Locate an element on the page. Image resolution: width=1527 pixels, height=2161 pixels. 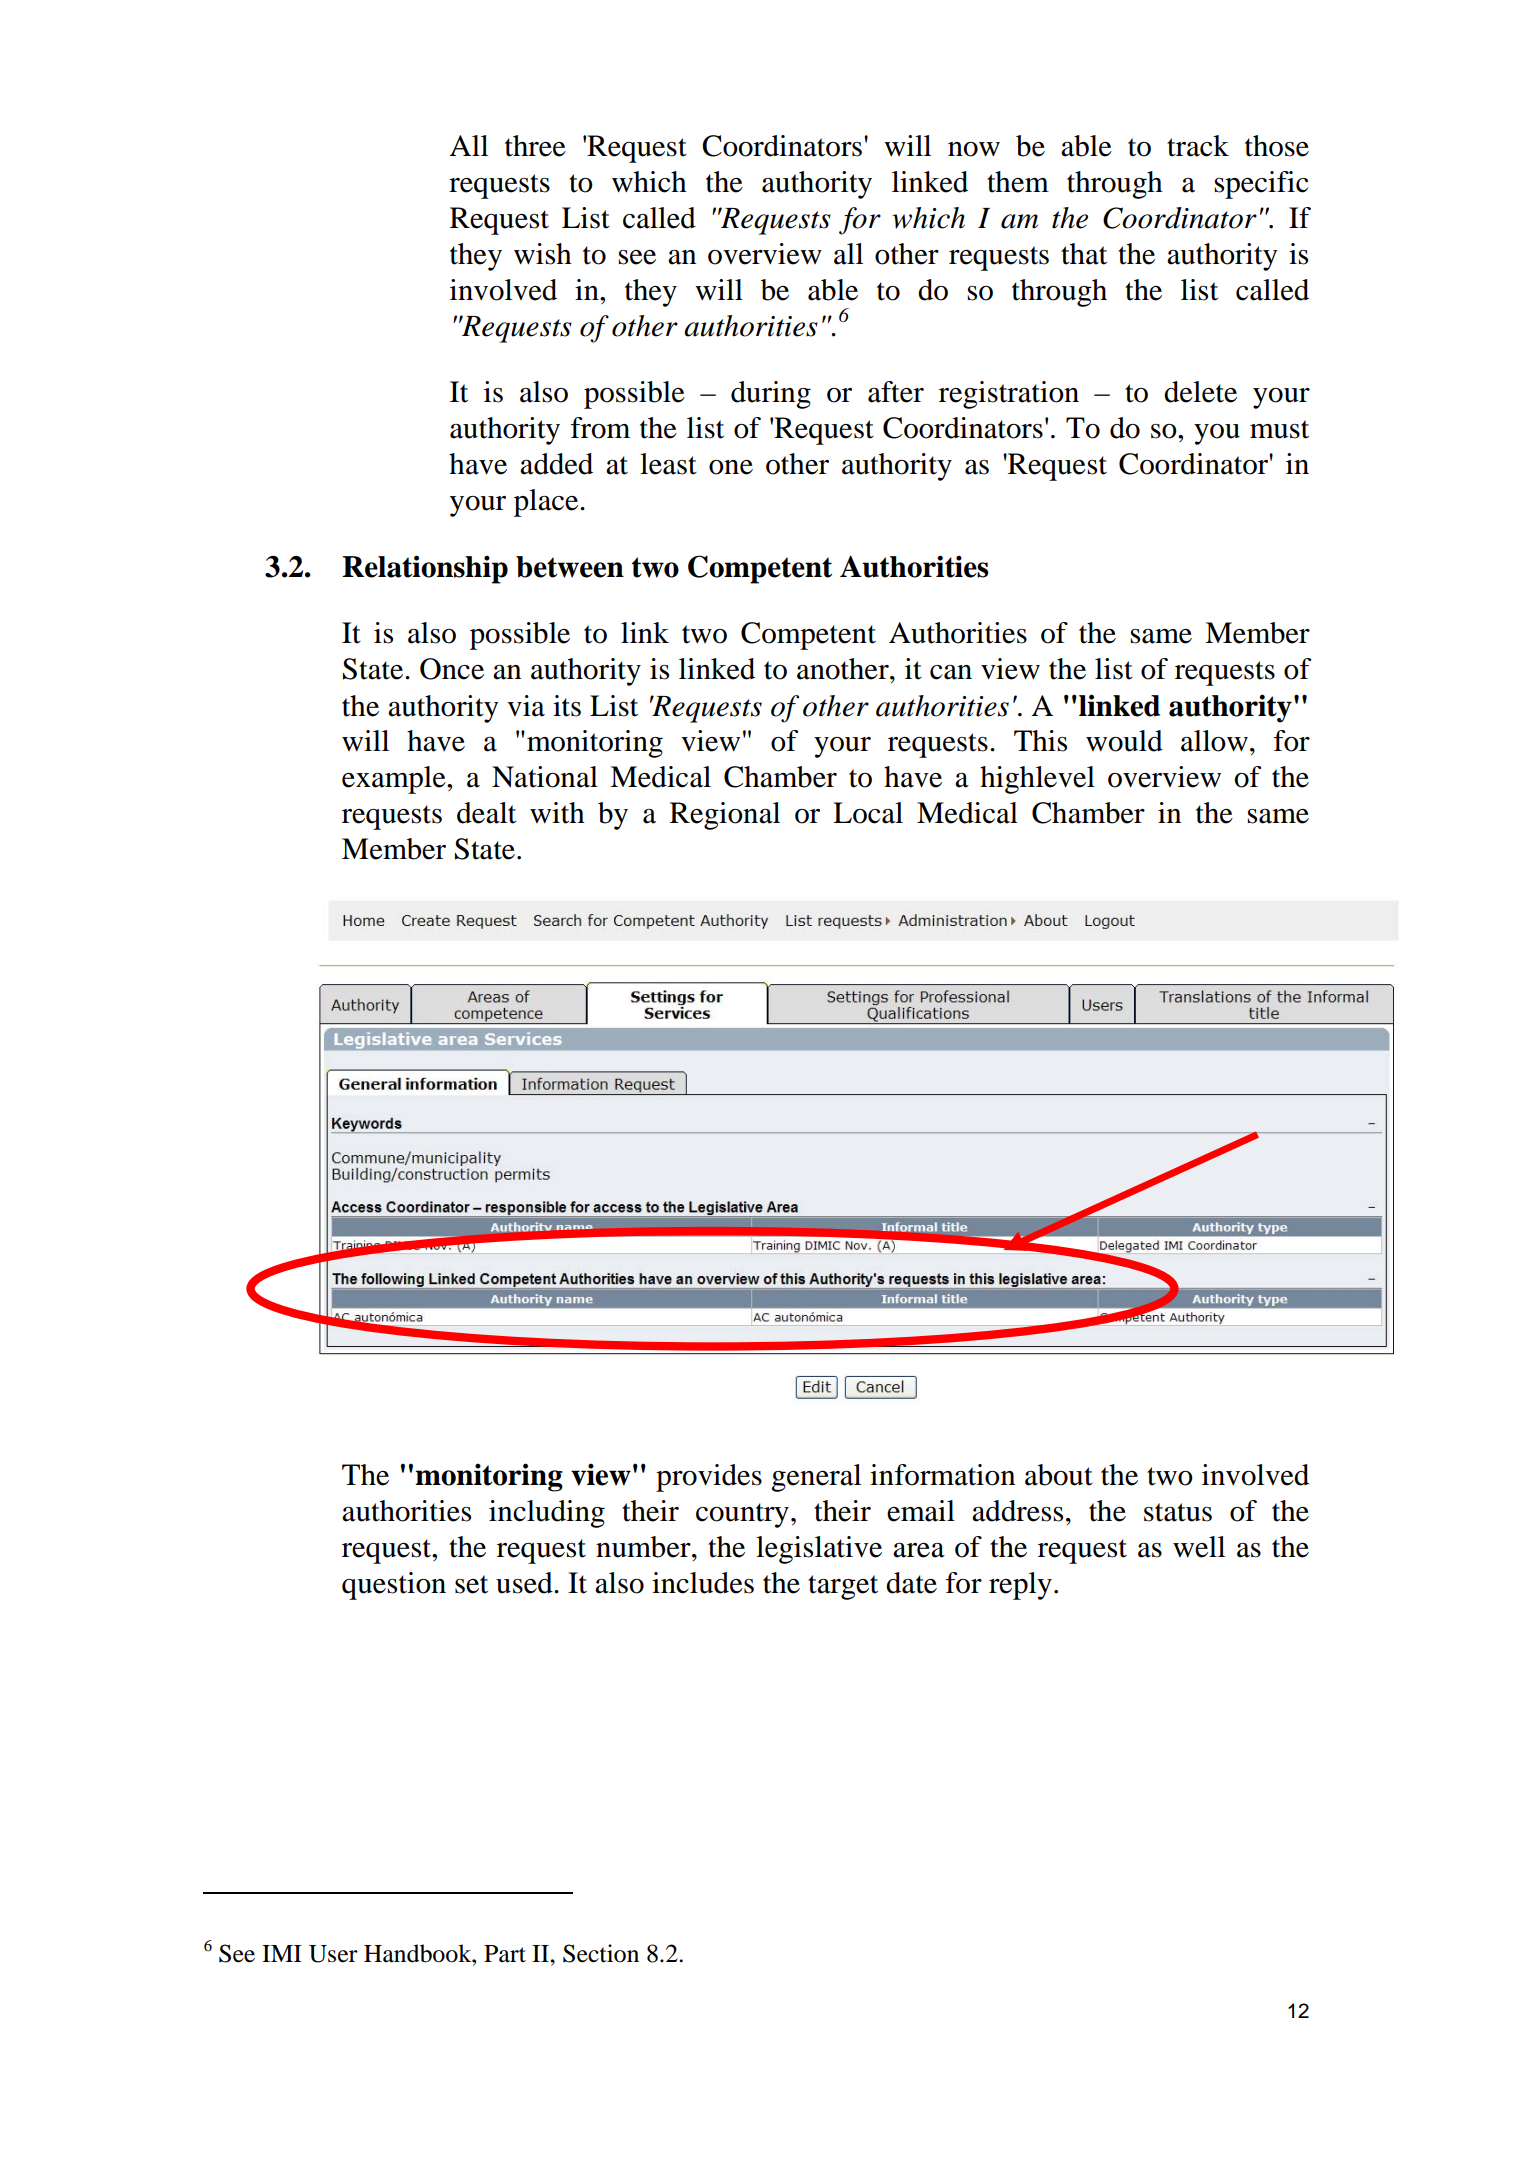
Relationship is located at coordinates (425, 569).
